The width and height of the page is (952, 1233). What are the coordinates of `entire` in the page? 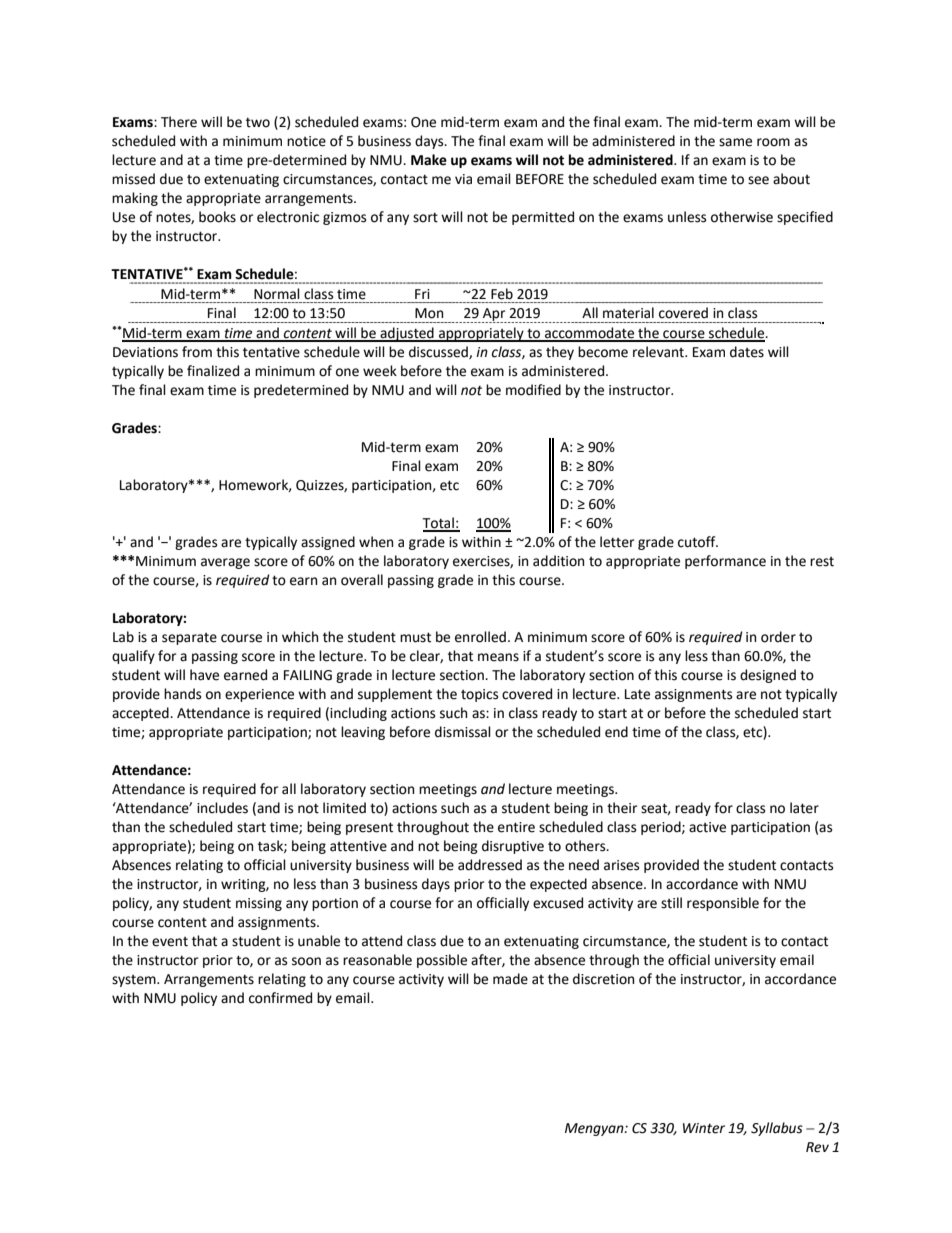 It's located at (516, 827).
